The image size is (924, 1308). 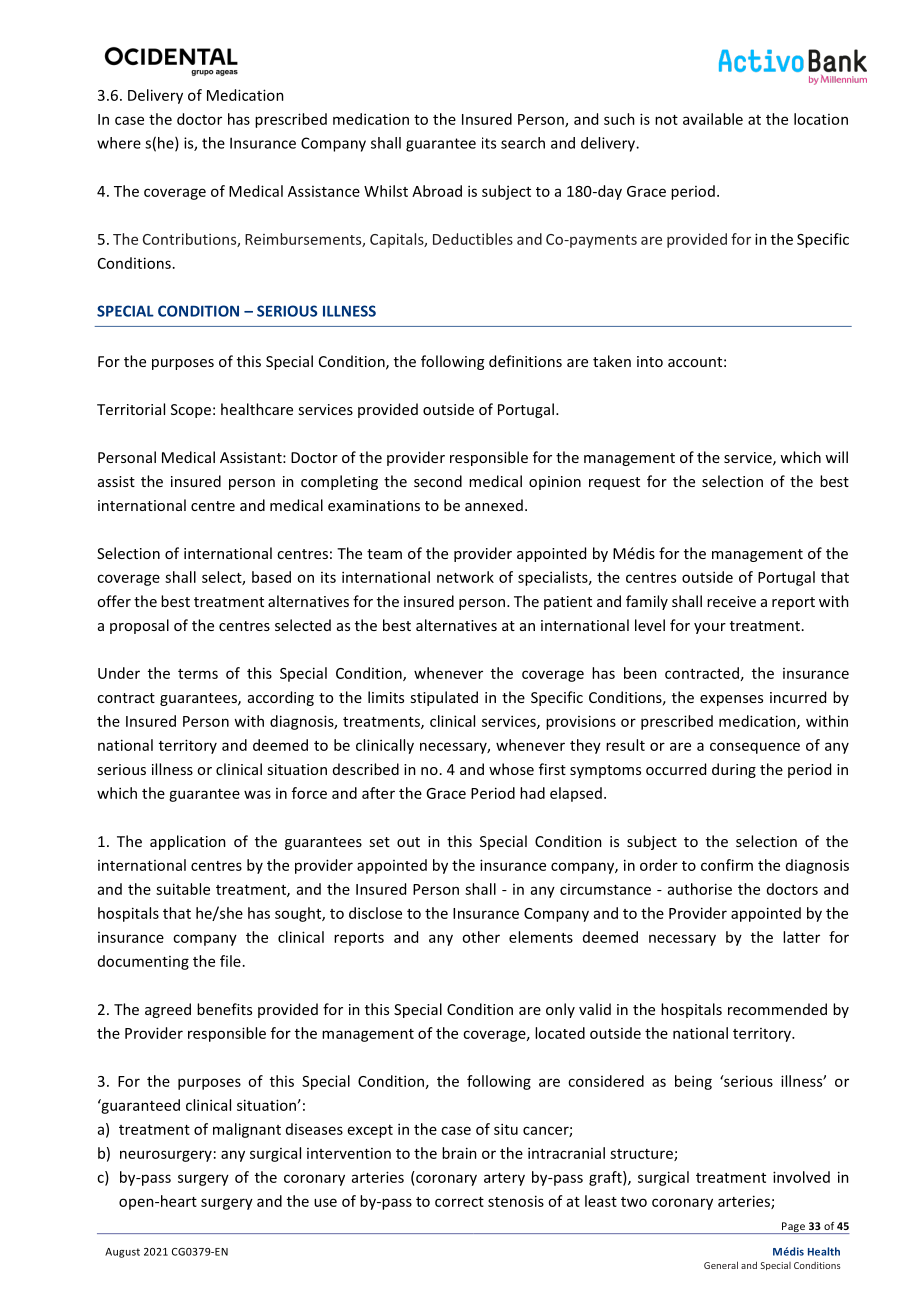 I want to click on Page, so click(x=794, y=1228).
